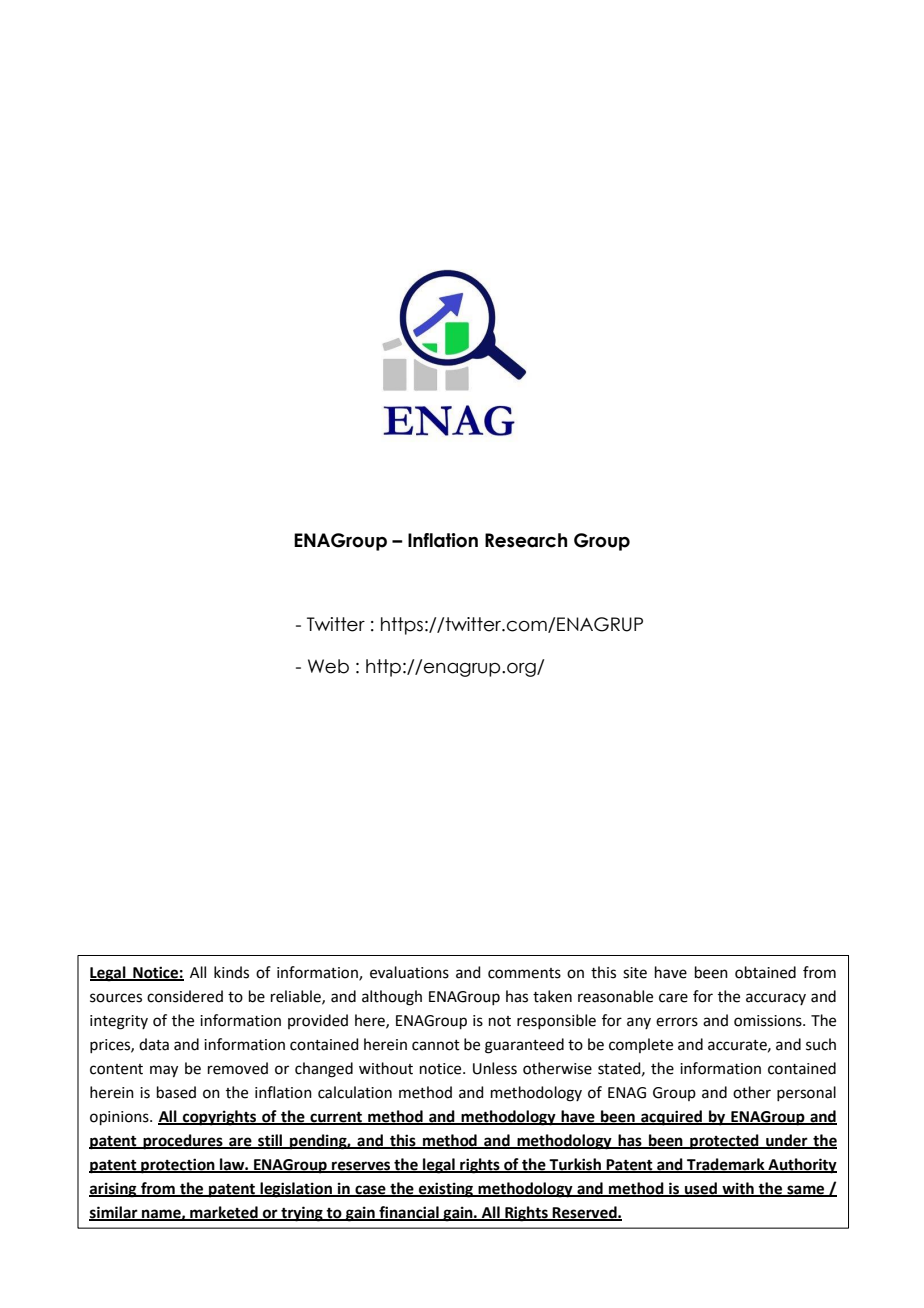 This screenshot has width=924, height=1308. Describe the element at coordinates (526, 540) in the screenshot. I see `Research` at that location.
